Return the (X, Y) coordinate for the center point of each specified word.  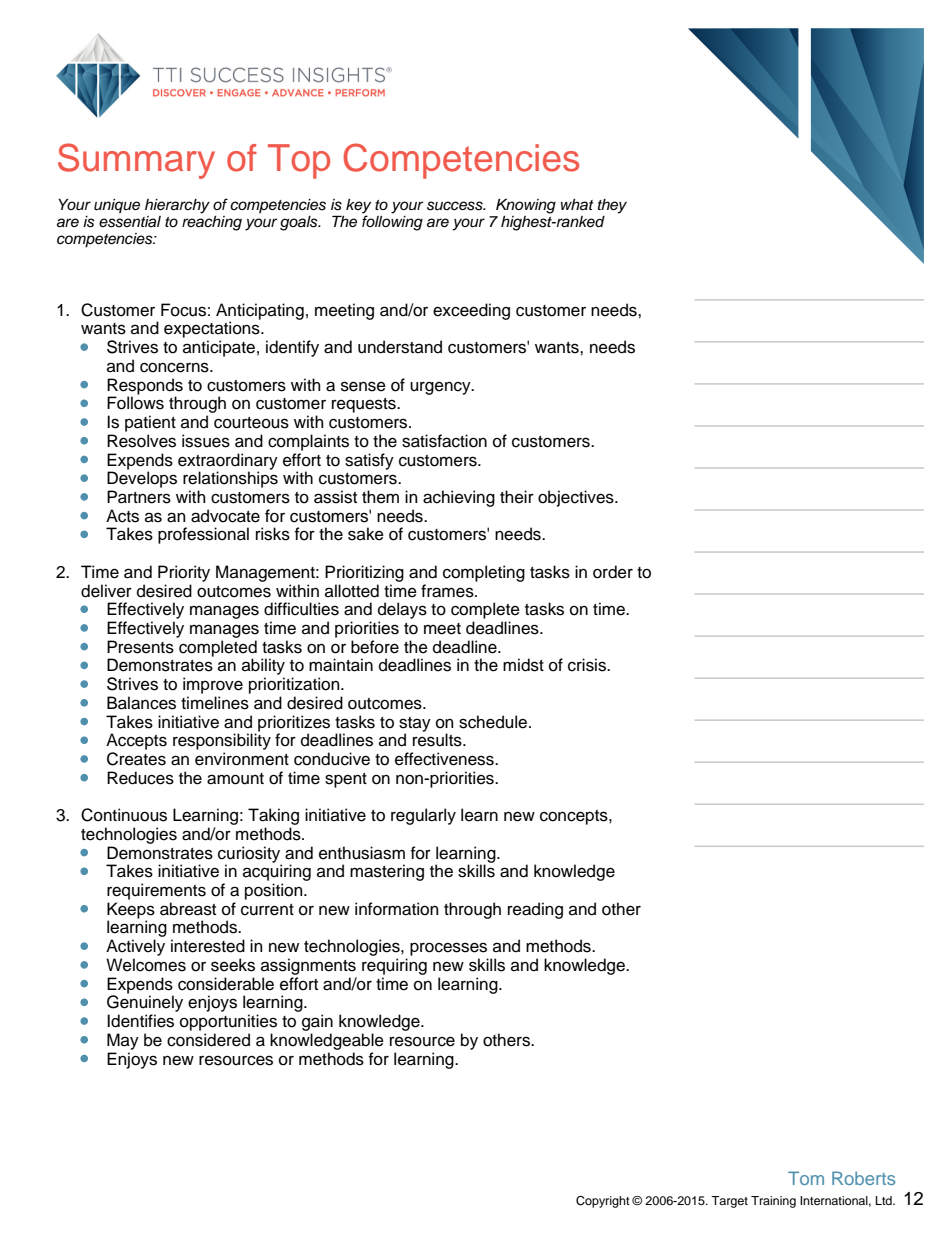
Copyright (603, 1202)
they (612, 206)
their (517, 497)
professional (203, 535)
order (613, 572)
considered (208, 1040)
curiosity (250, 855)
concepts (575, 817)
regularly (423, 816)
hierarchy (177, 206)
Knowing (526, 206)
